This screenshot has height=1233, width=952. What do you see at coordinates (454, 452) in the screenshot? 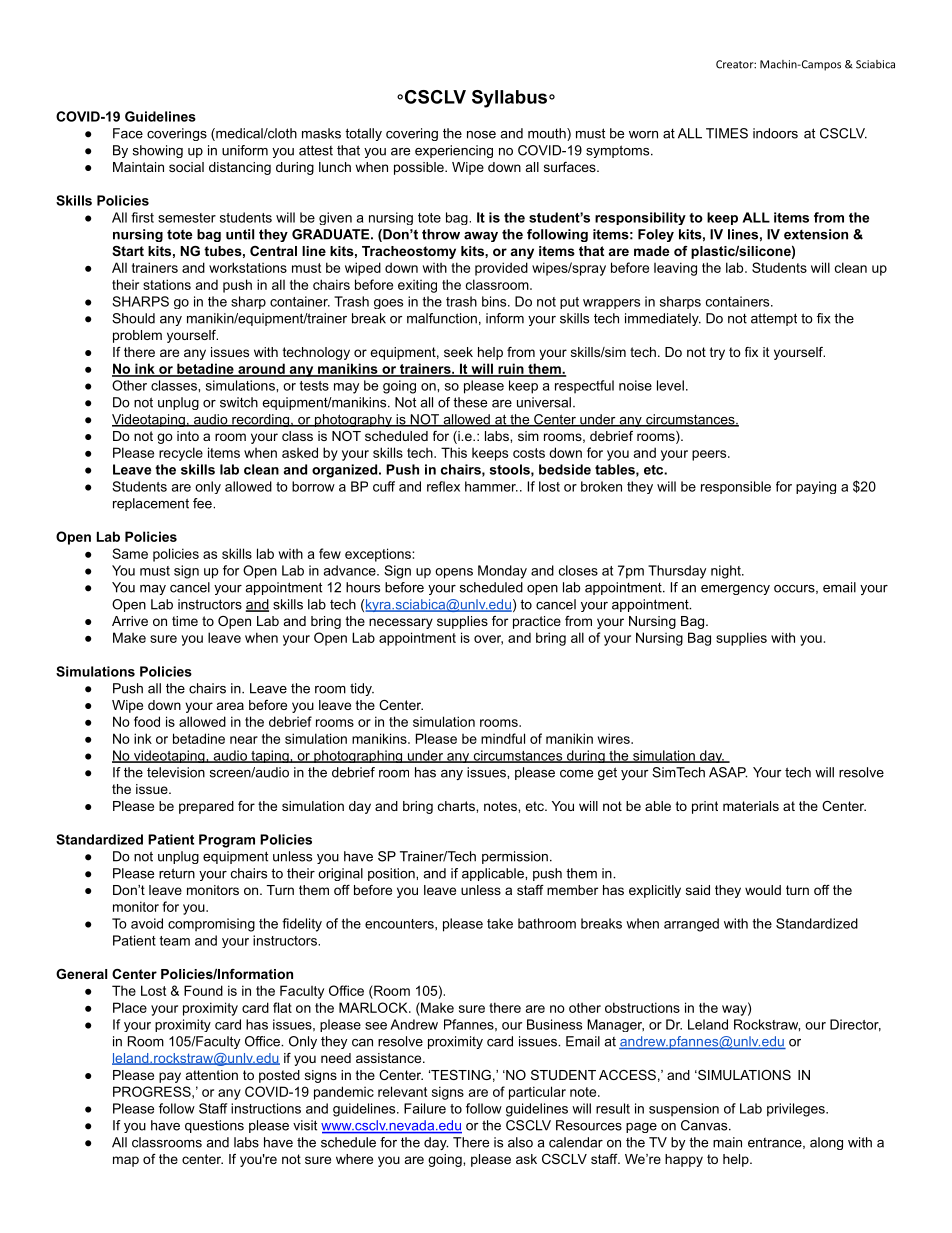
I see `This` at bounding box center [454, 452].
